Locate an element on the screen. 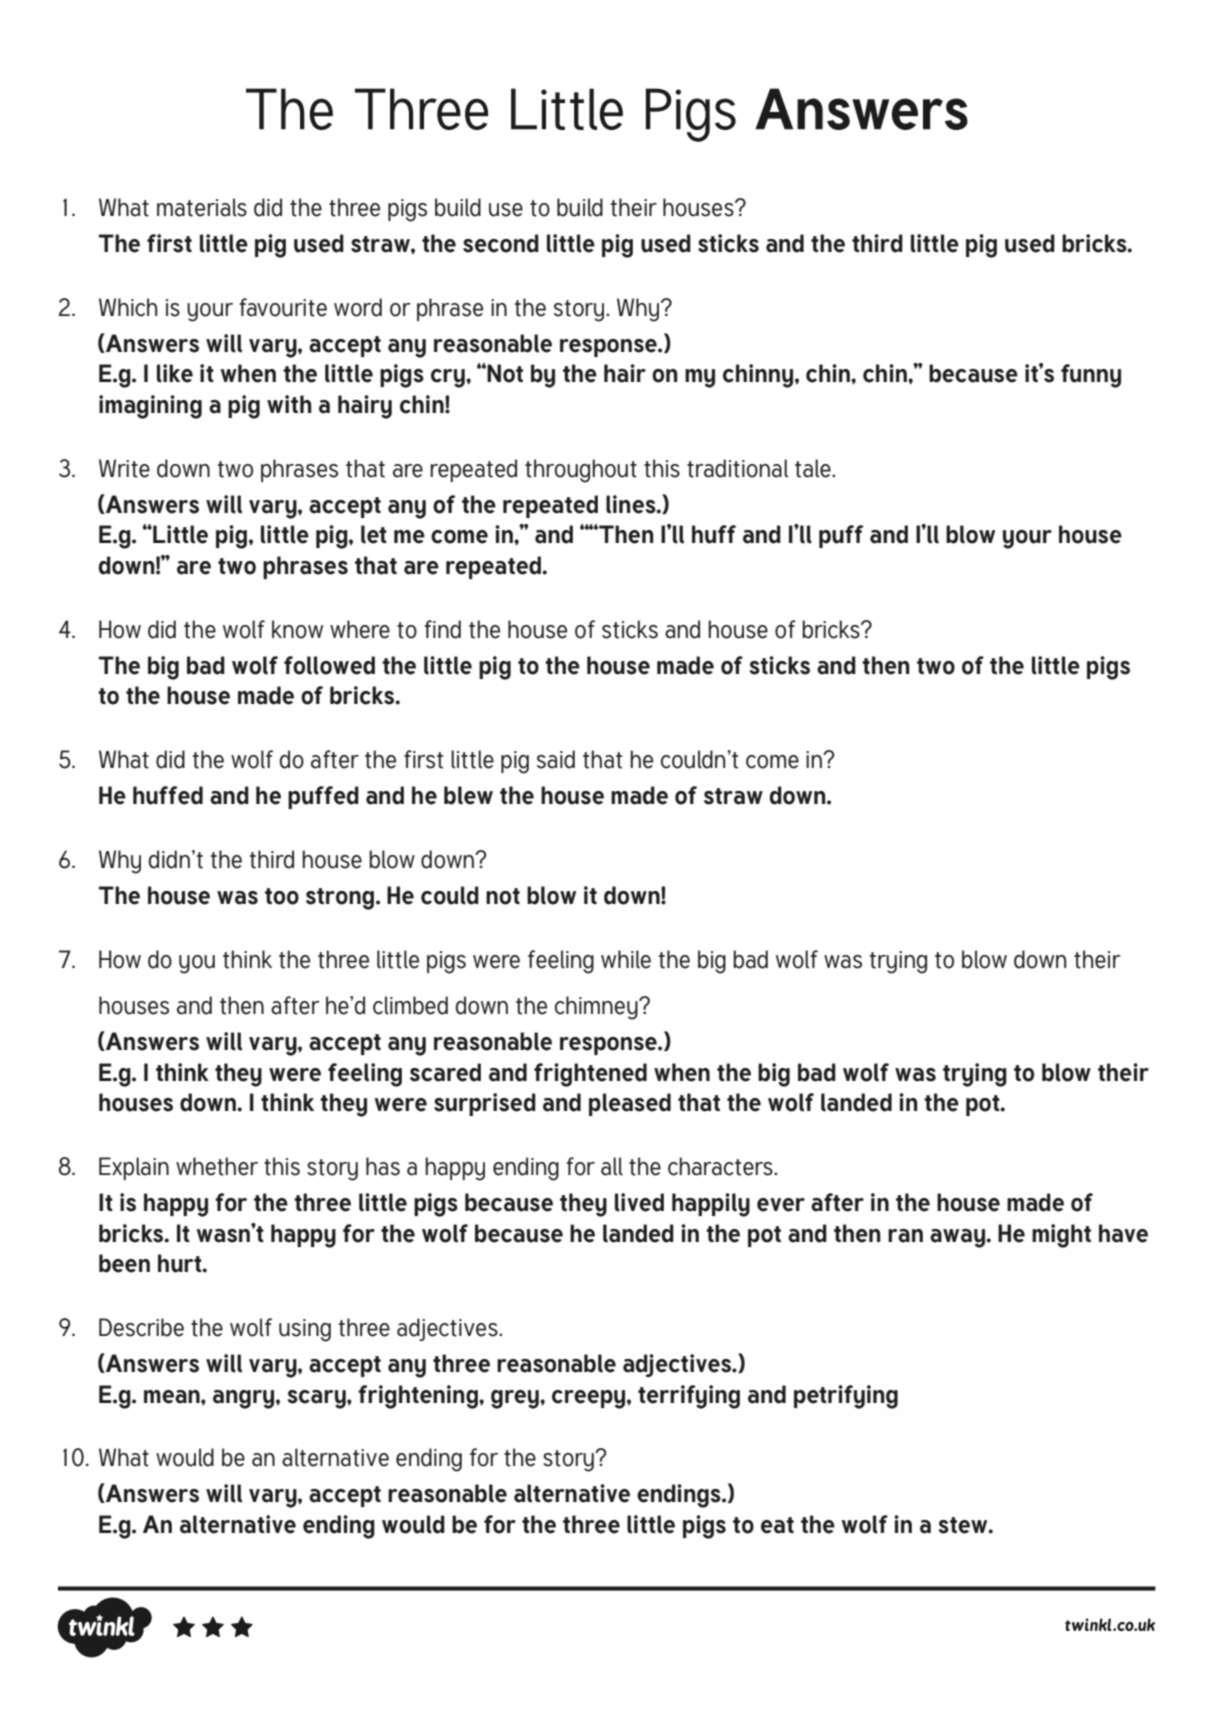  while is located at coordinates (626, 959).
